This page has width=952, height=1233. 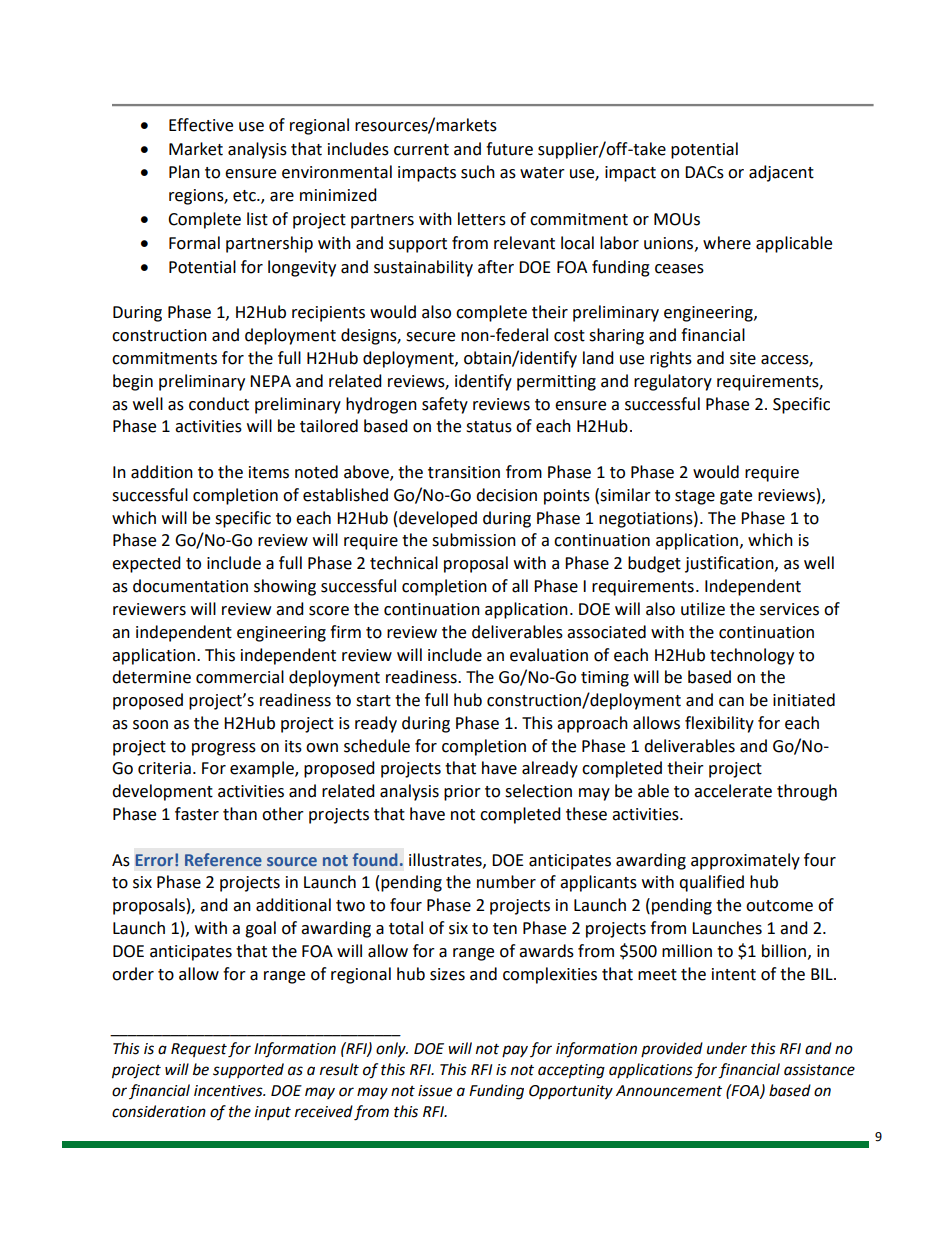 I want to click on documentation, so click(x=190, y=586).
